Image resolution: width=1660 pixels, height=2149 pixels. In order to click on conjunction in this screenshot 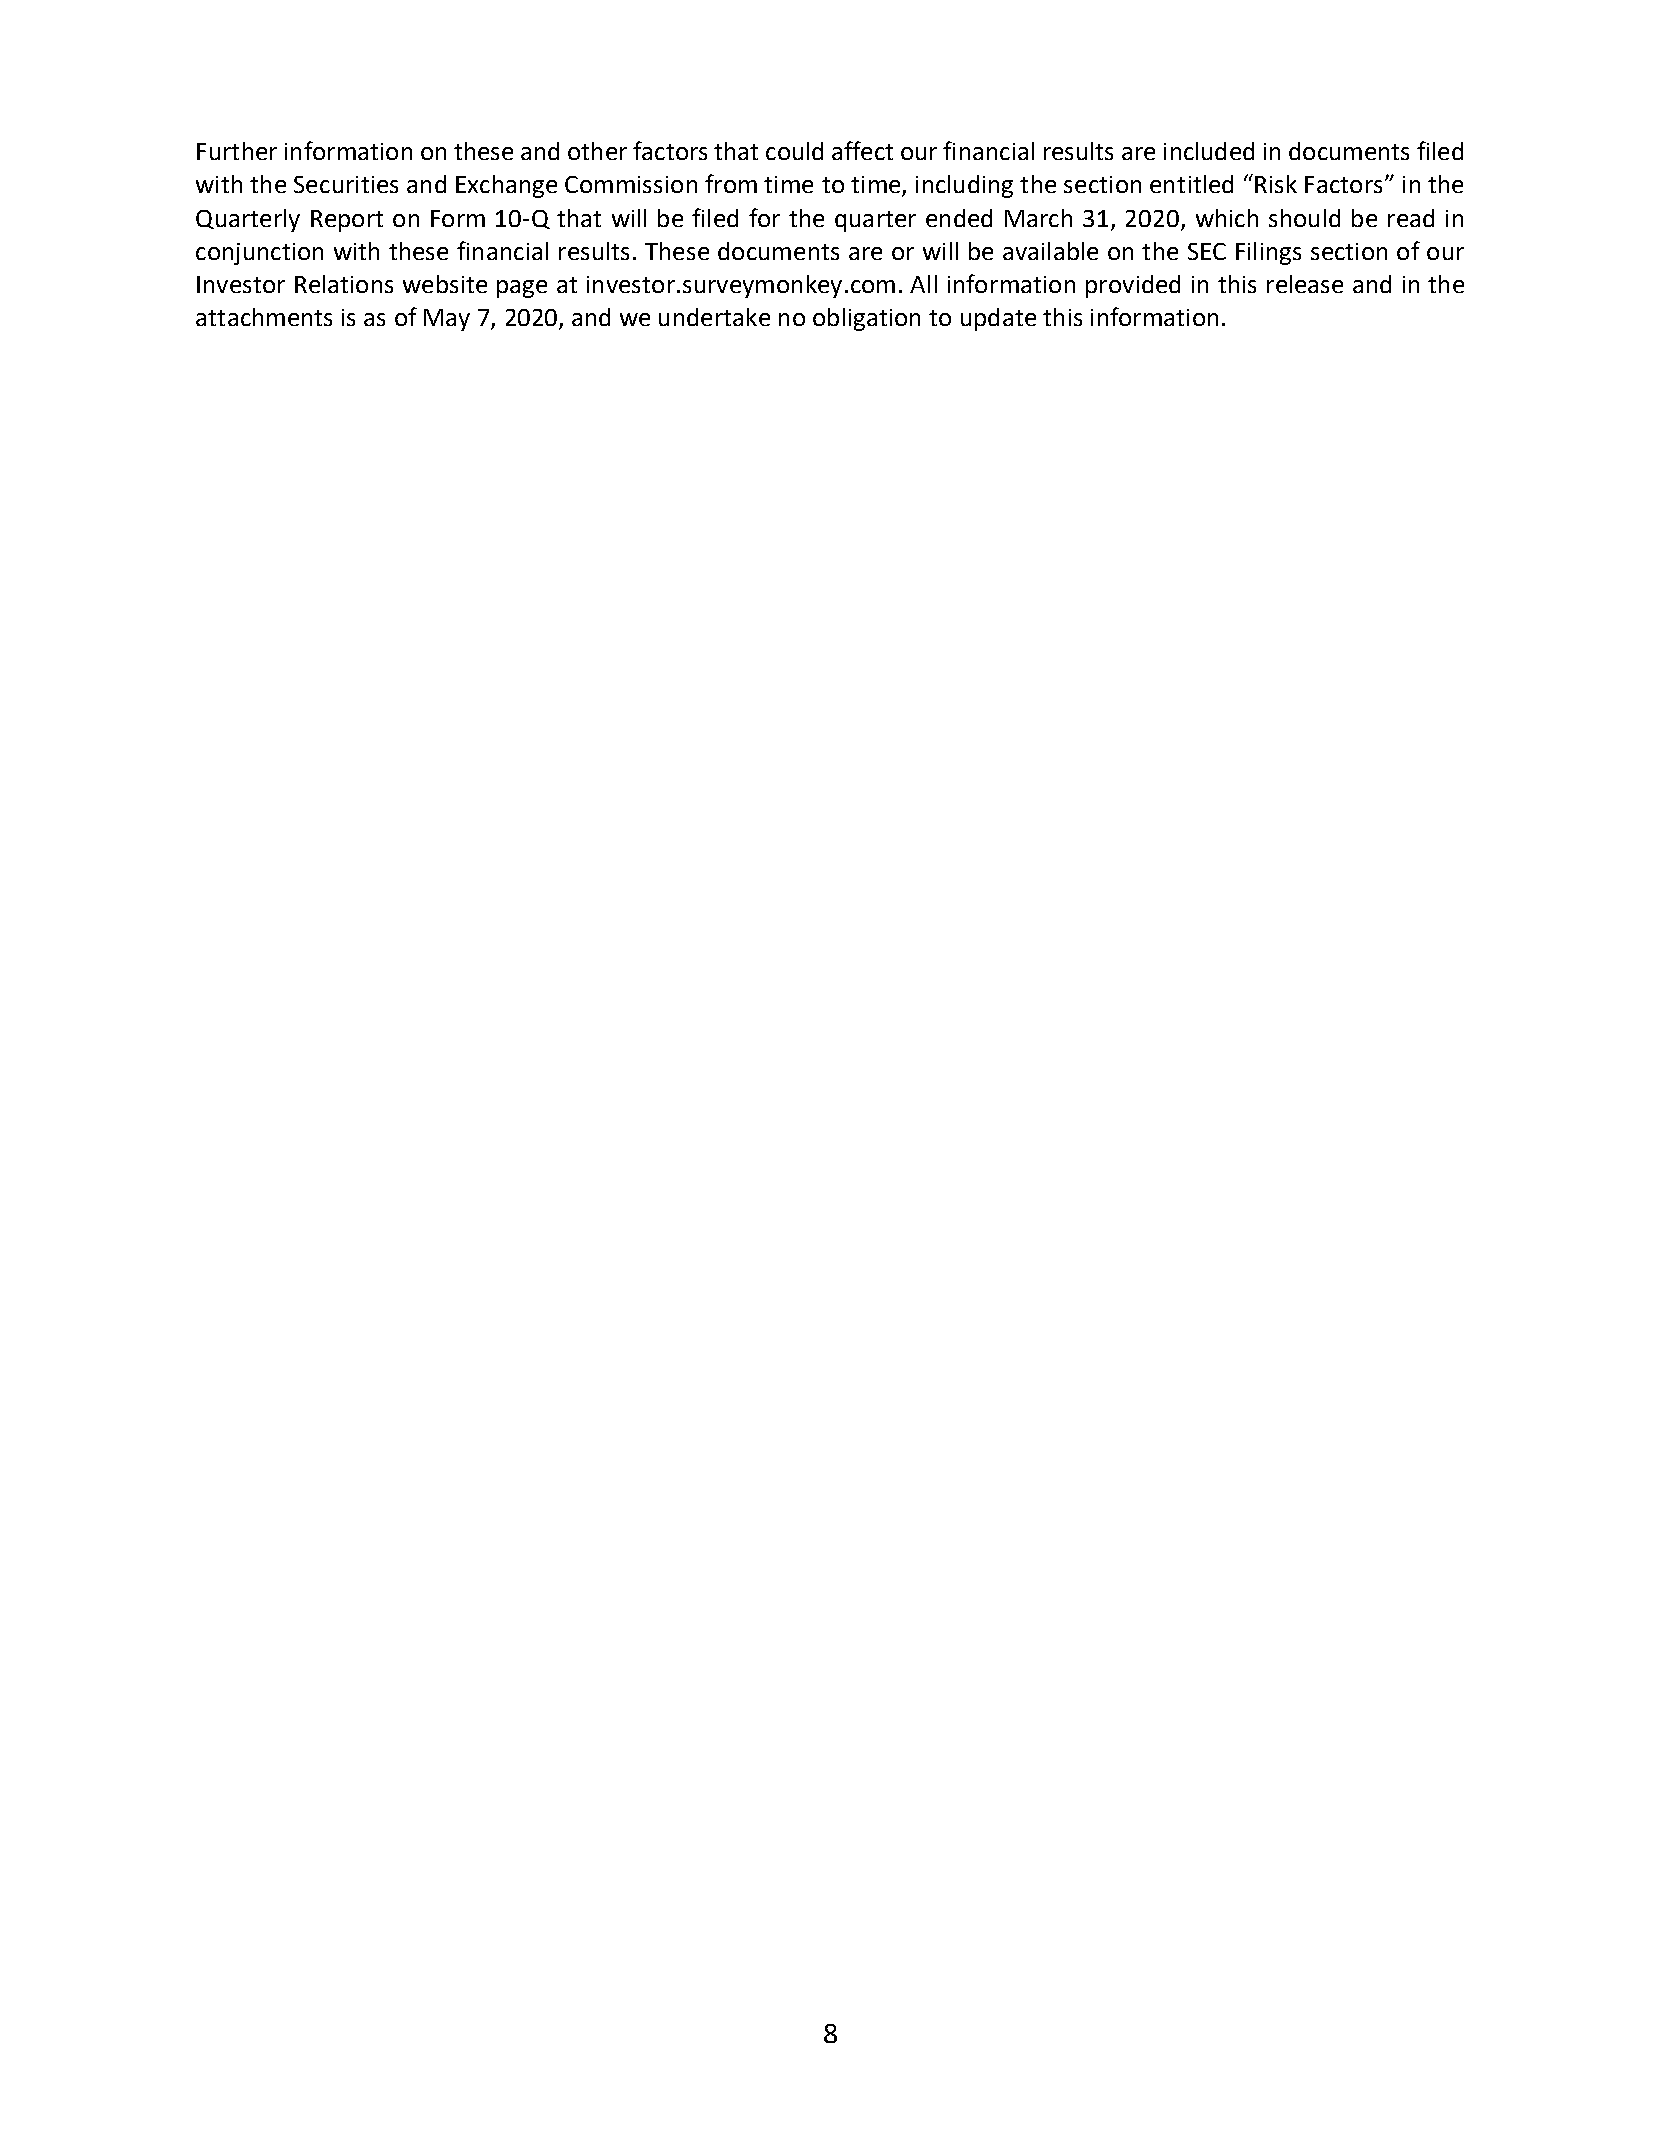, I will do `click(259, 254)`.
